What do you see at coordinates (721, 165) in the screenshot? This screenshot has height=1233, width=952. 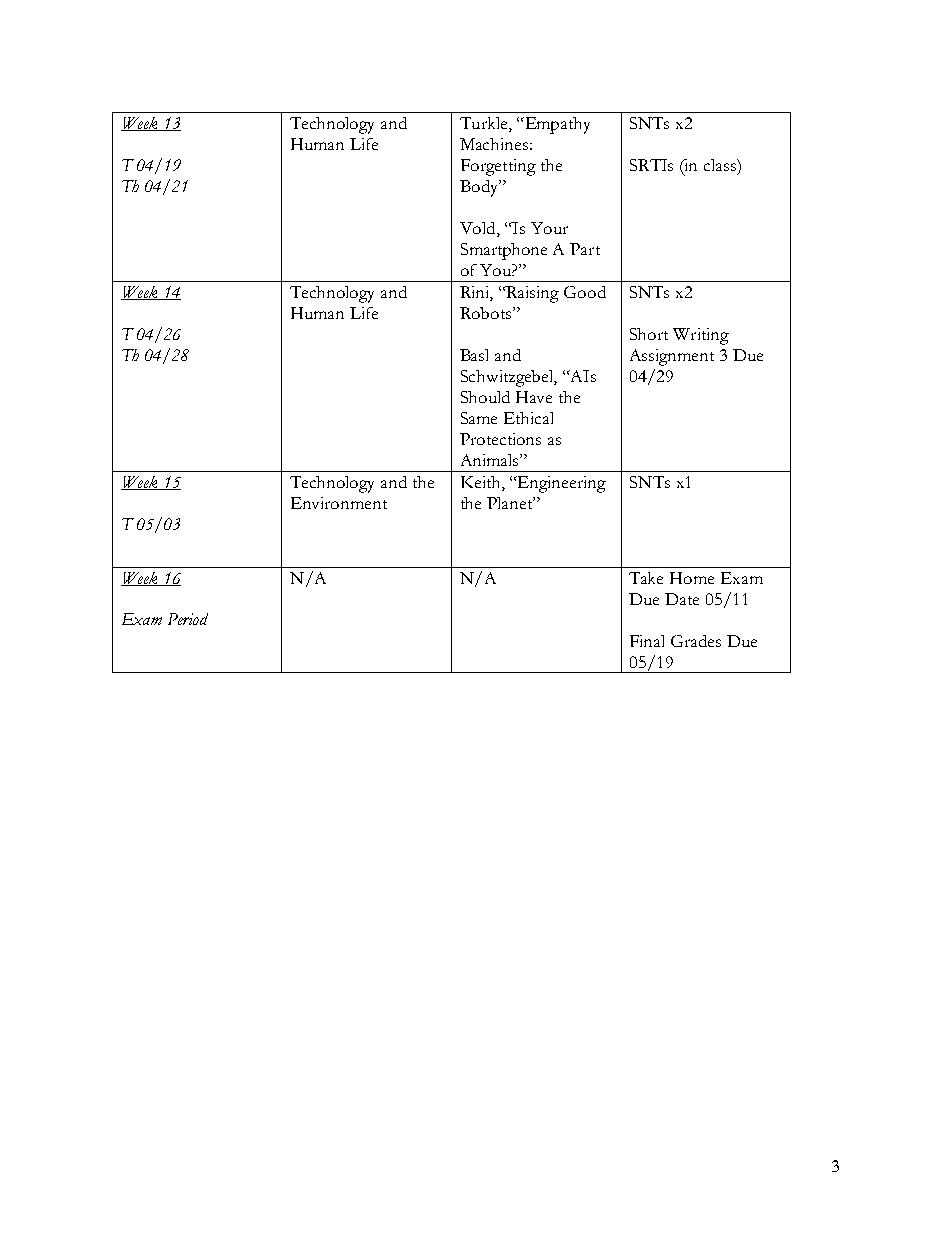 I see `class` at bounding box center [721, 165].
